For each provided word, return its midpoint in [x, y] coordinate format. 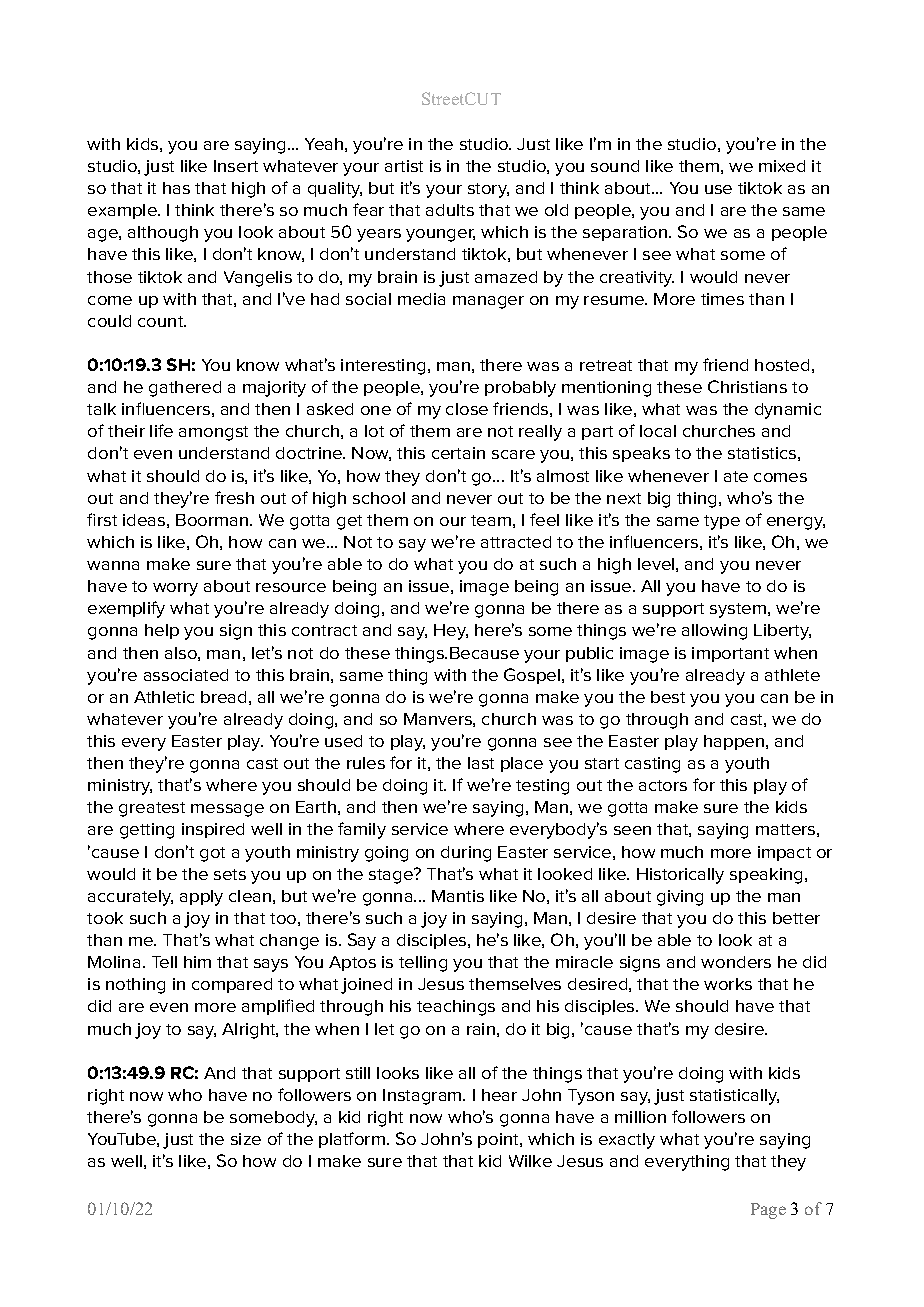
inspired [213, 830]
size [246, 1139]
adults [450, 210]
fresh [234, 497]
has [176, 188]
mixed [782, 166]
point [499, 1140]
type [722, 522]
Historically [680, 876]
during [466, 854]
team [491, 520]
